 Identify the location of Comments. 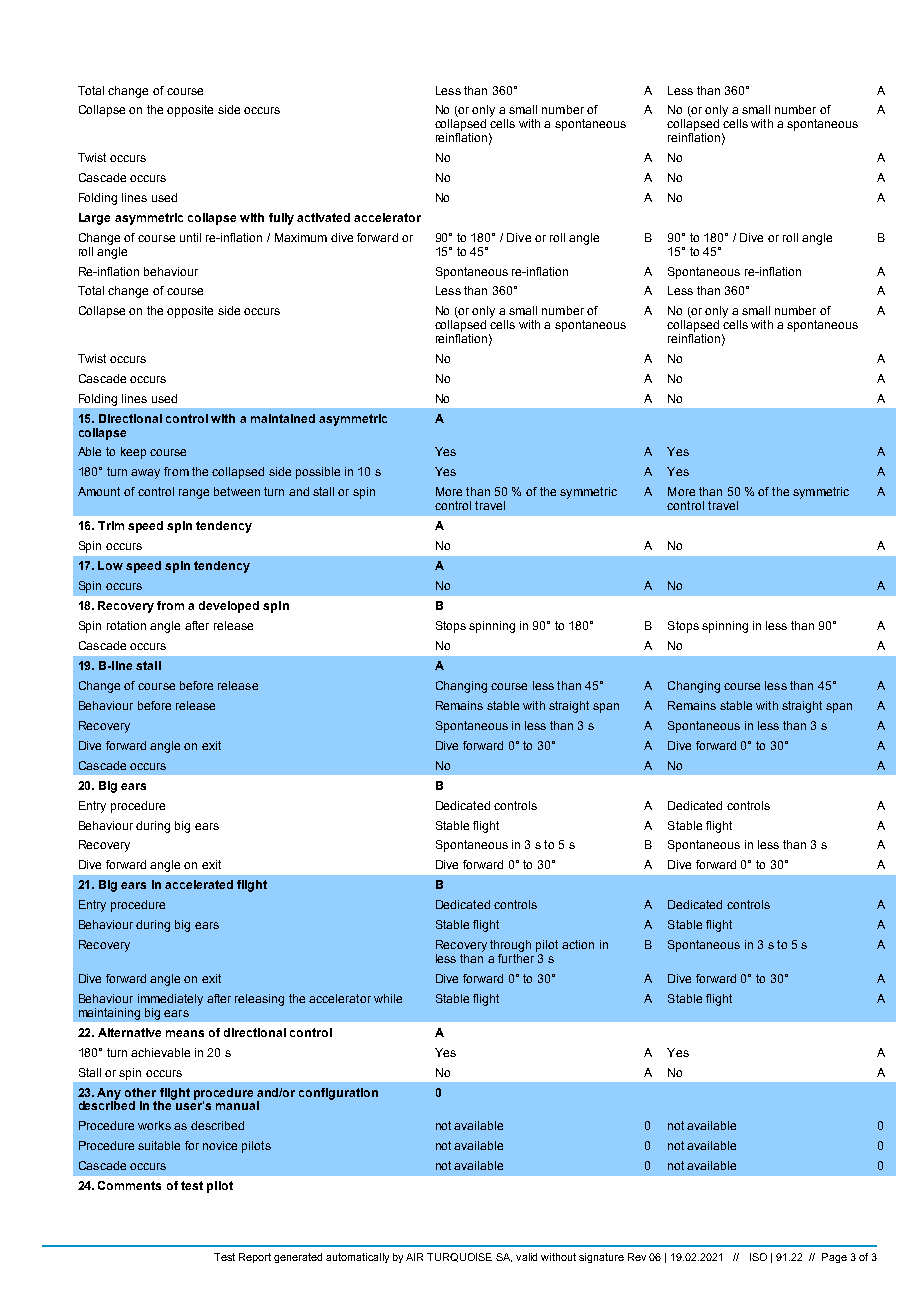
(129, 1185).
